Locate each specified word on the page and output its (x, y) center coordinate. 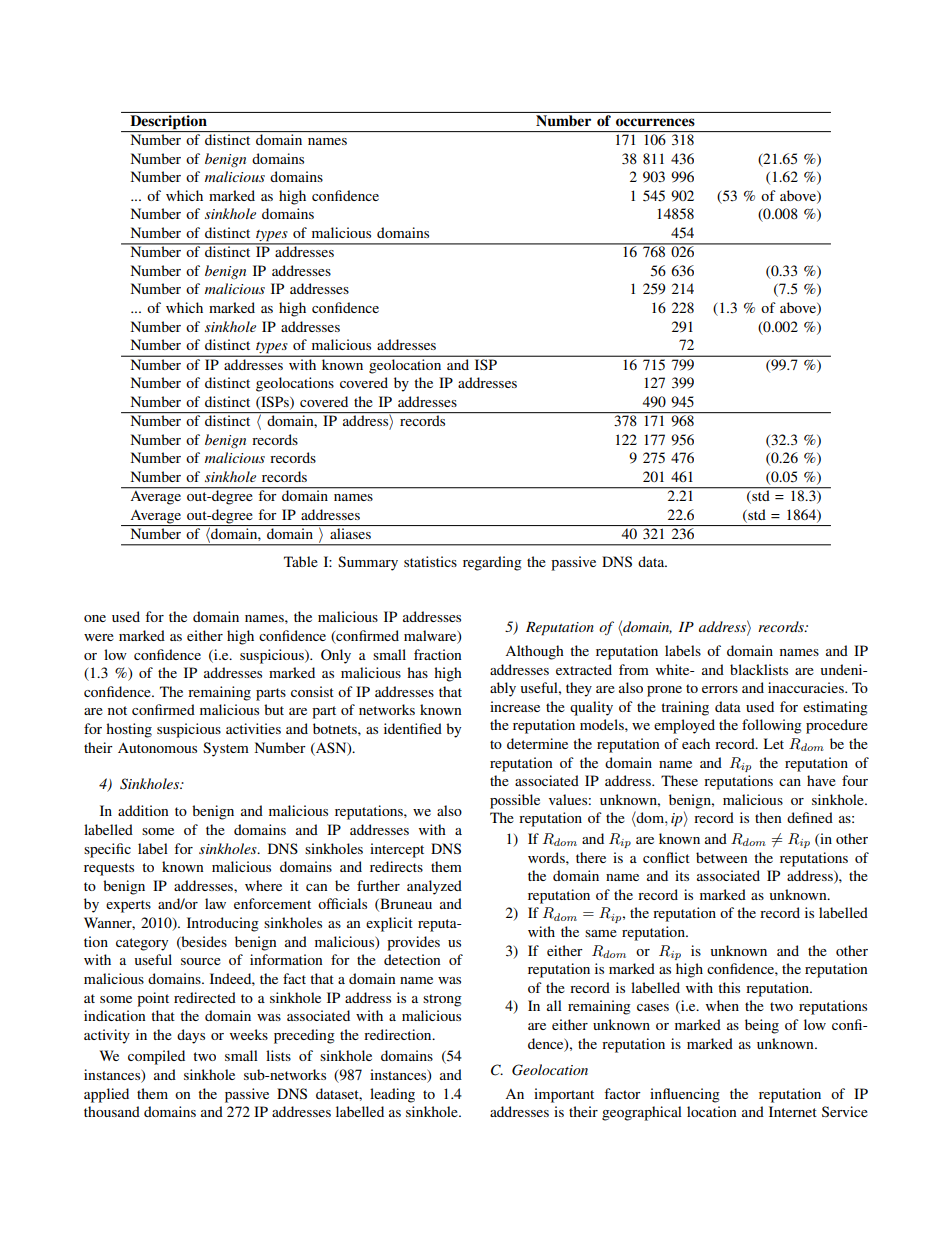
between (722, 857)
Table (301, 561)
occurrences (655, 122)
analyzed (434, 887)
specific (107, 850)
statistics (430, 561)
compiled (156, 1057)
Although (534, 652)
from (634, 669)
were (99, 637)
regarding (492, 563)
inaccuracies (807, 687)
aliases (350, 533)
